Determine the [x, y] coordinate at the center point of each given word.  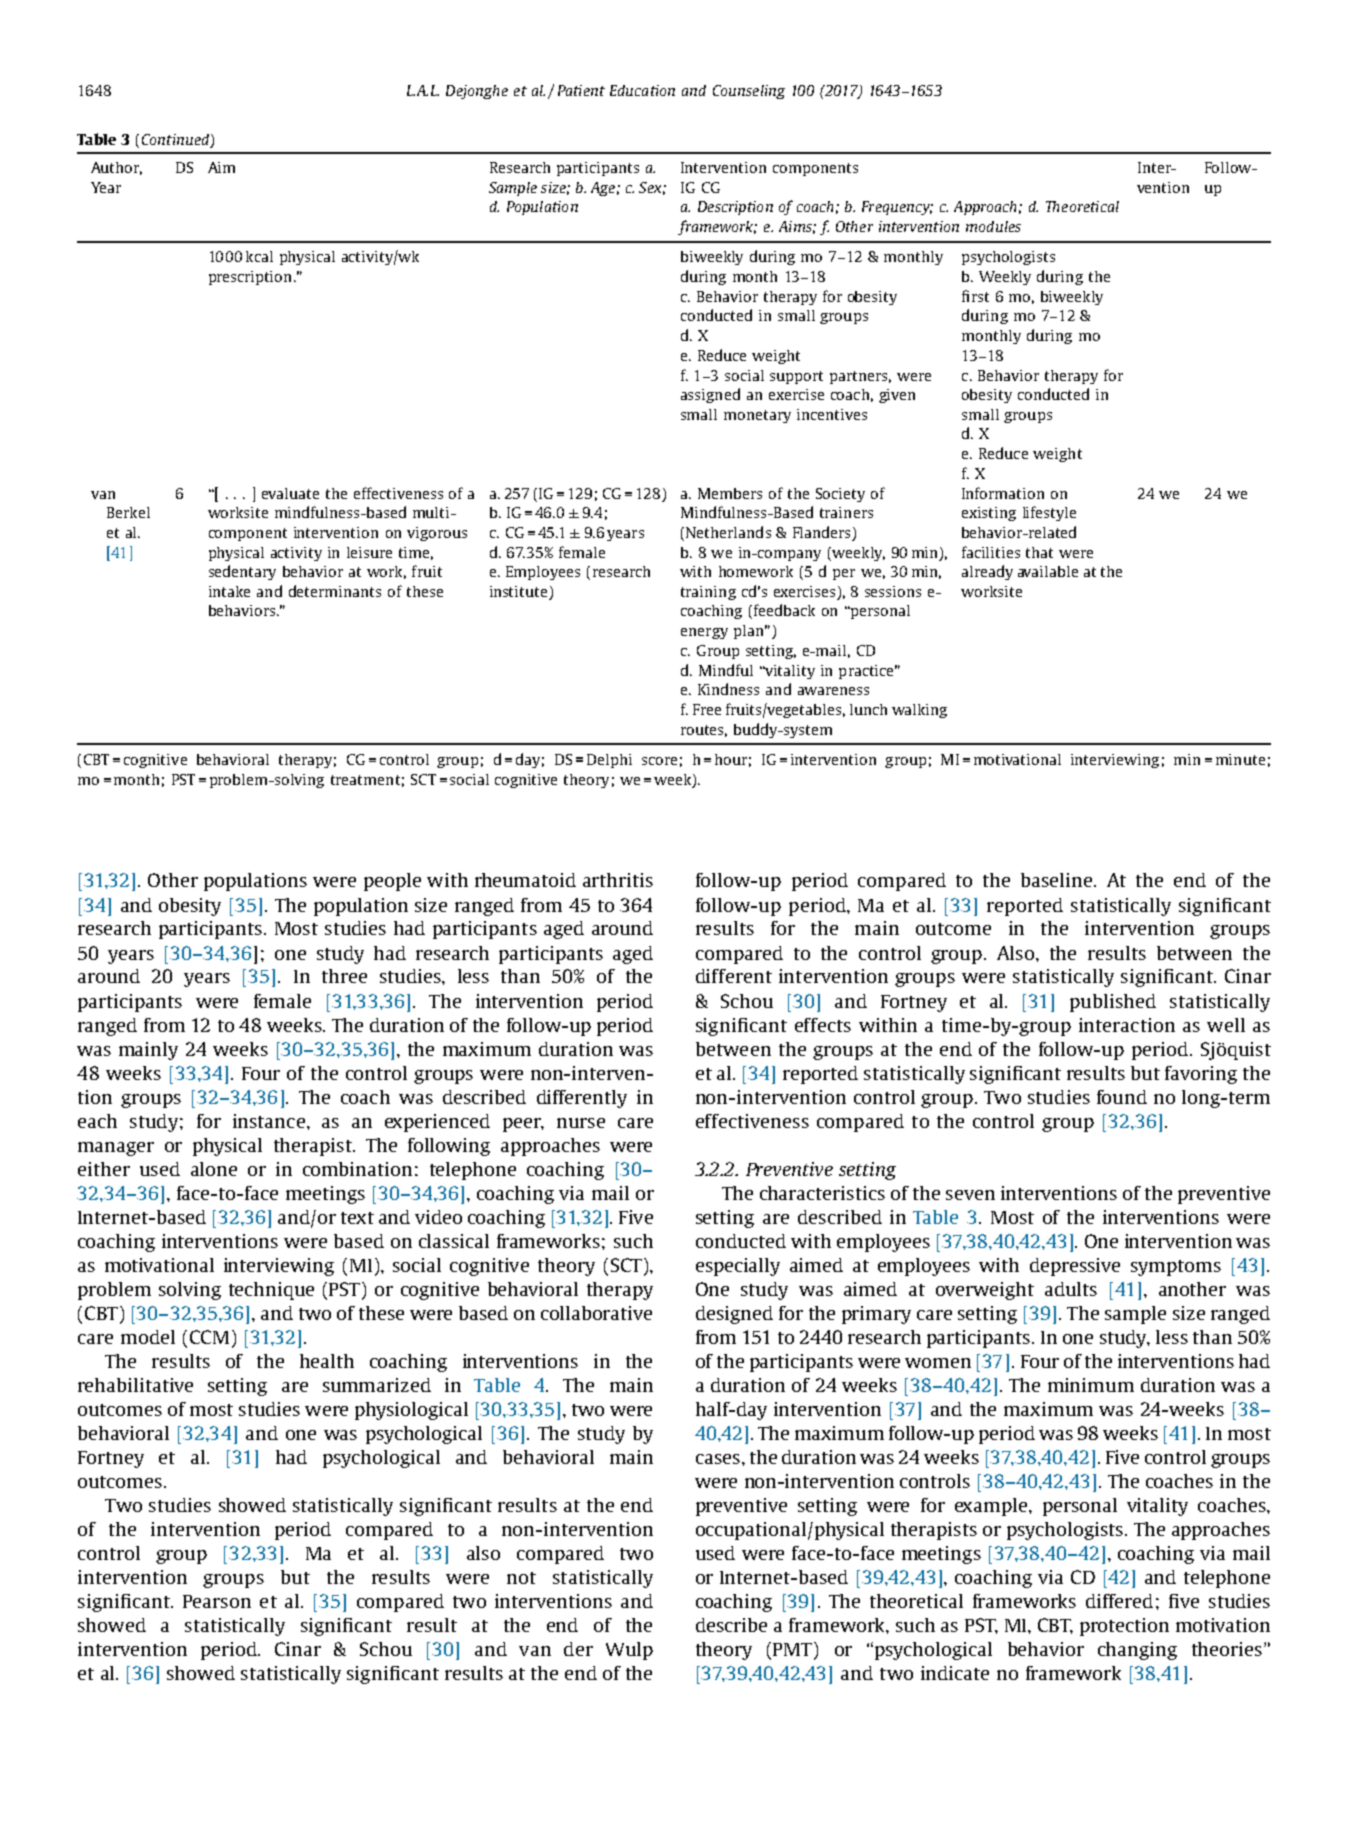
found [1122, 1097]
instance [269, 1121]
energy [704, 633]
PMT [794, 1649]
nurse [581, 1123]
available [1048, 571]
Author [116, 168]
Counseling [749, 92]
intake [229, 591]
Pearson [217, 1601]
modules [993, 226]
